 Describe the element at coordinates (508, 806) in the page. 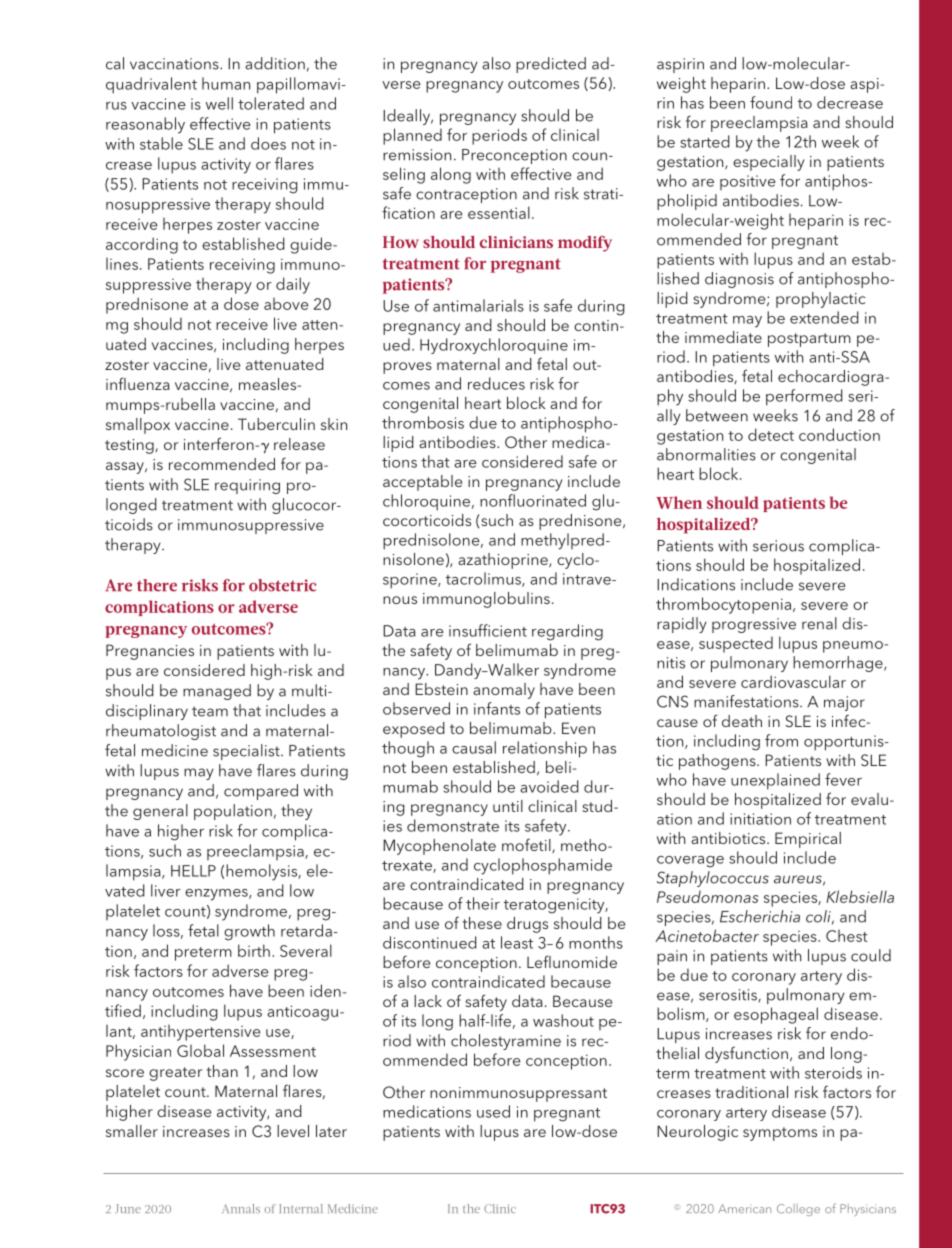

I see `until` at that location.
